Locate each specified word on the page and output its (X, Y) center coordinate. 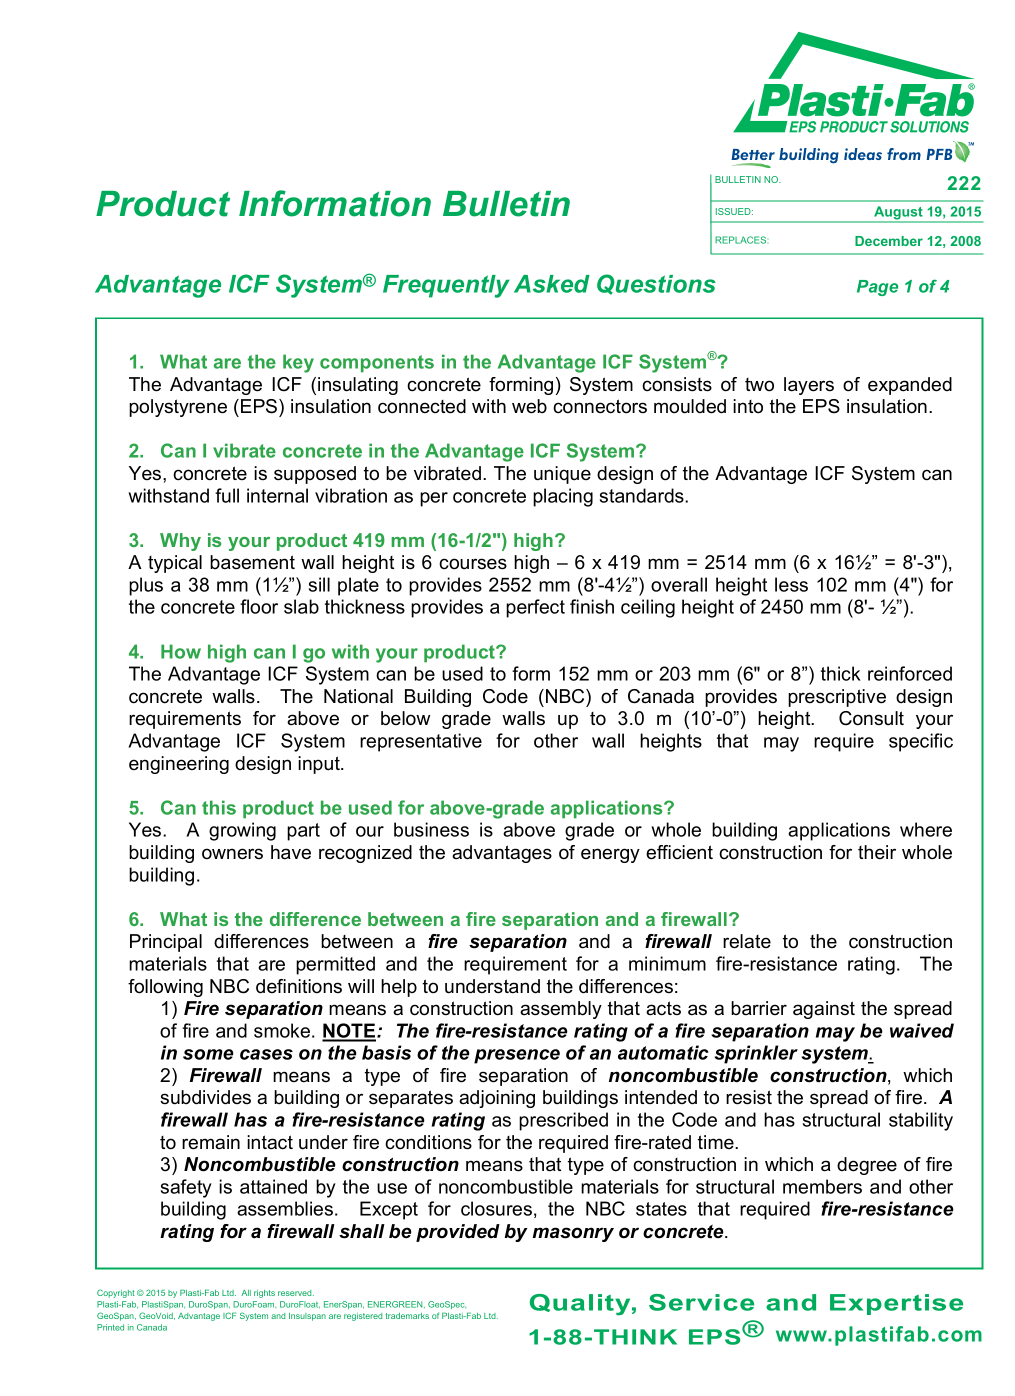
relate (747, 941)
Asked (552, 284)
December (889, 241)
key (298, 363)
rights (264, 1294)
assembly (561, 1010)
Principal (166, 943)
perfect (535, 608)
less (791, 584)
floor (259, 606)
